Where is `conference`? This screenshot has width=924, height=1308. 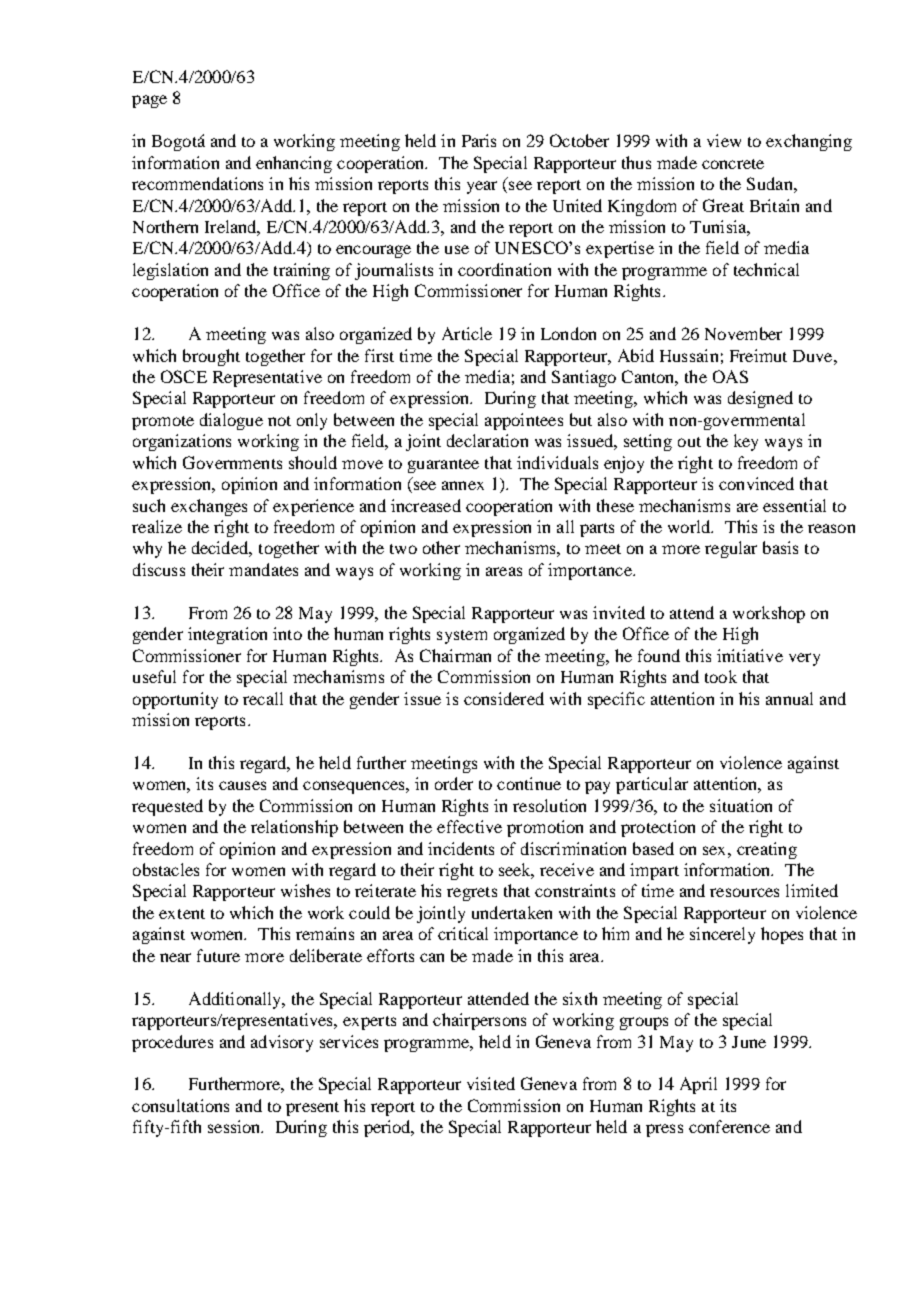 conference is located at coordinates (729, 1126).
